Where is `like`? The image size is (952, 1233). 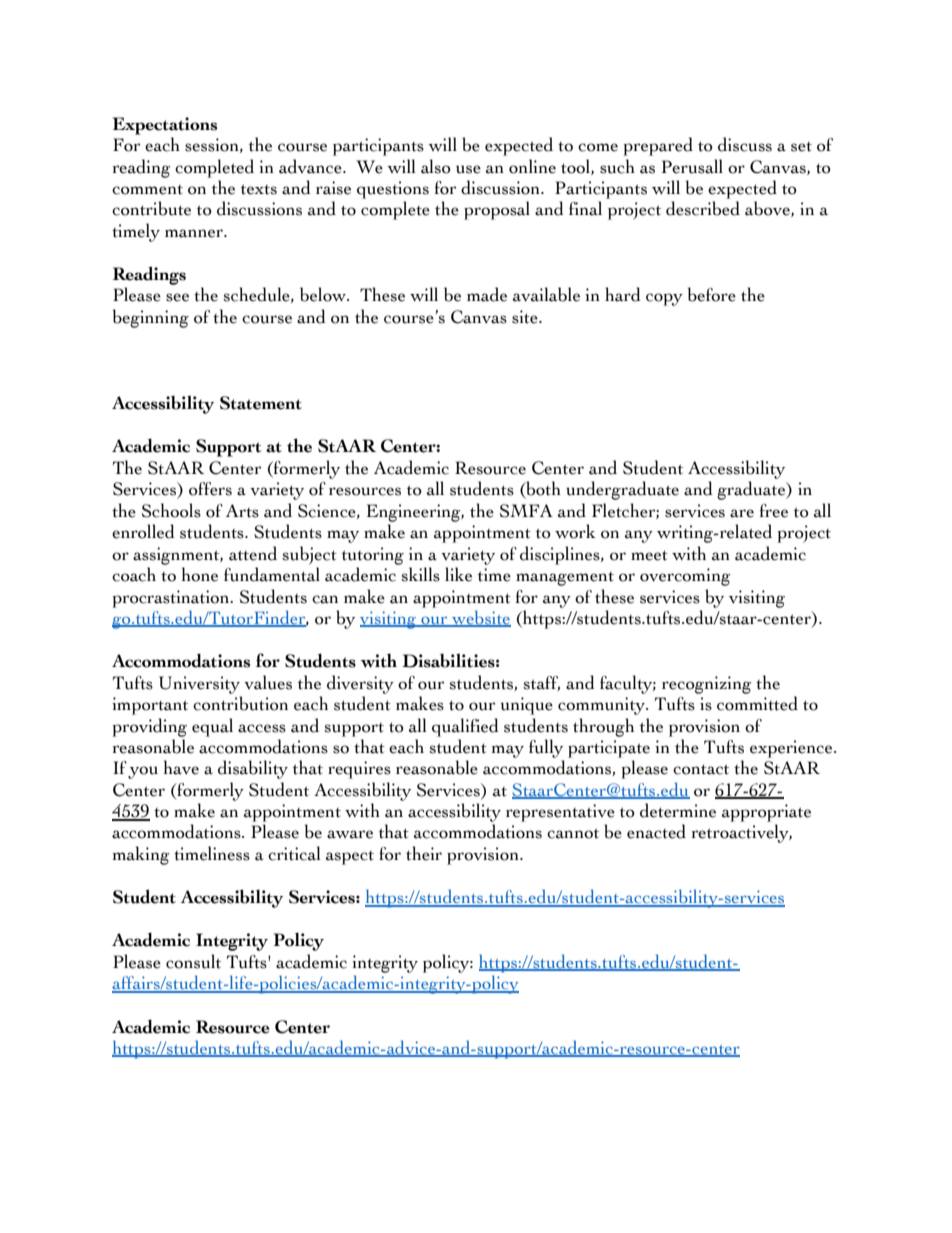
like is located at coordinates (458, 574).
